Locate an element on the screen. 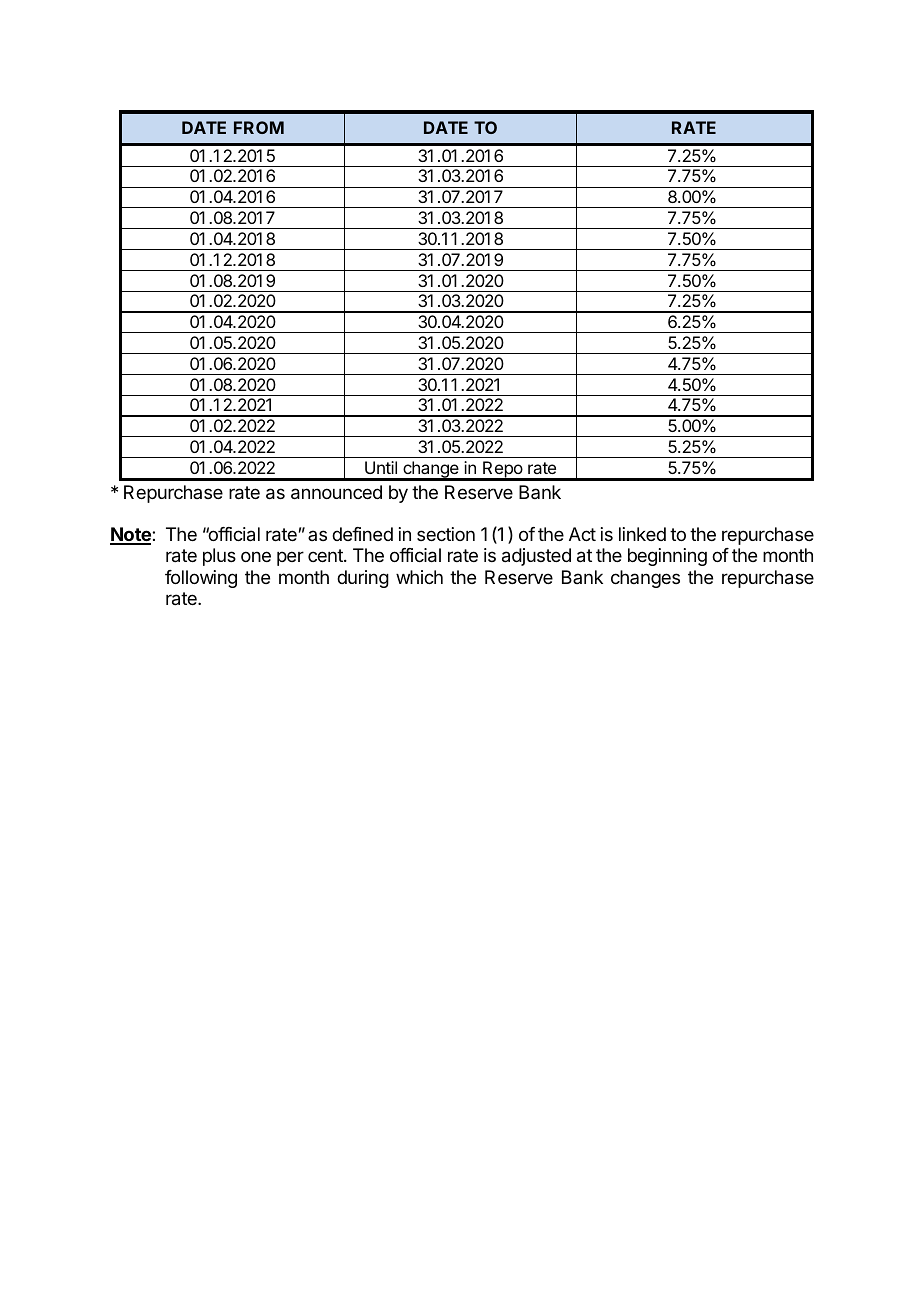 The image size is (924, 1308). defined is located at coordinates (362, 534).
